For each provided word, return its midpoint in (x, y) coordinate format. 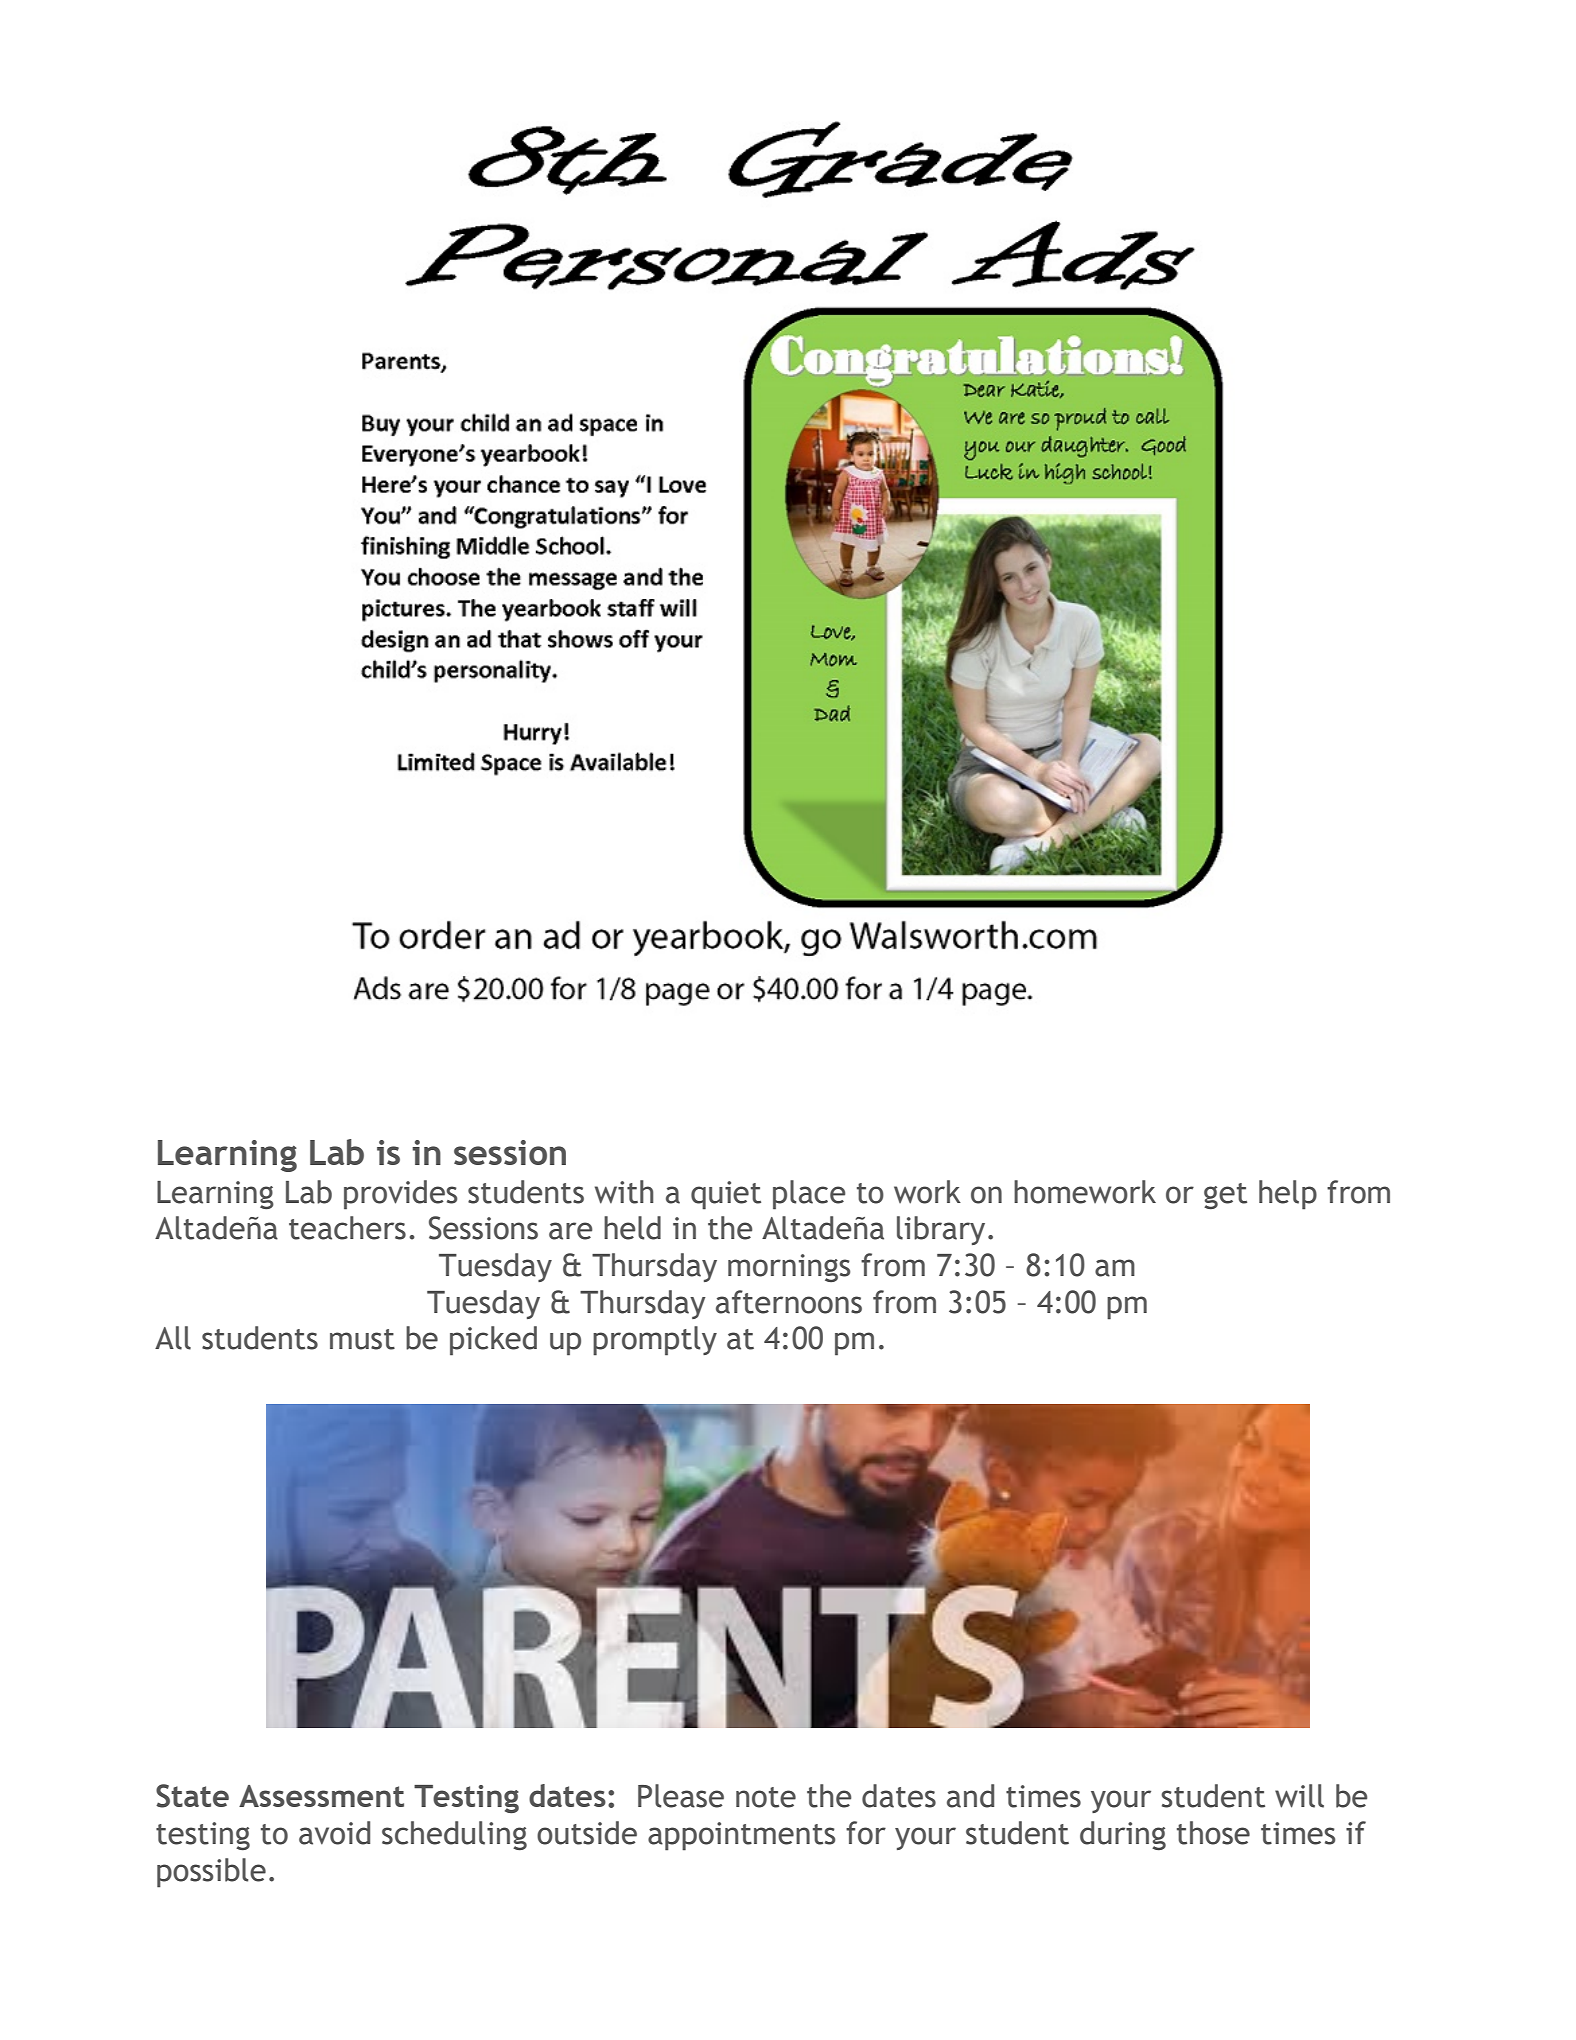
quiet (726, 1195)
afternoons (789, 1302)
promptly (655, 1341)
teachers (347, 1228)
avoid (334, 1833)
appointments (741, 1836)
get (1225, 1196)
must (362, 1339)
